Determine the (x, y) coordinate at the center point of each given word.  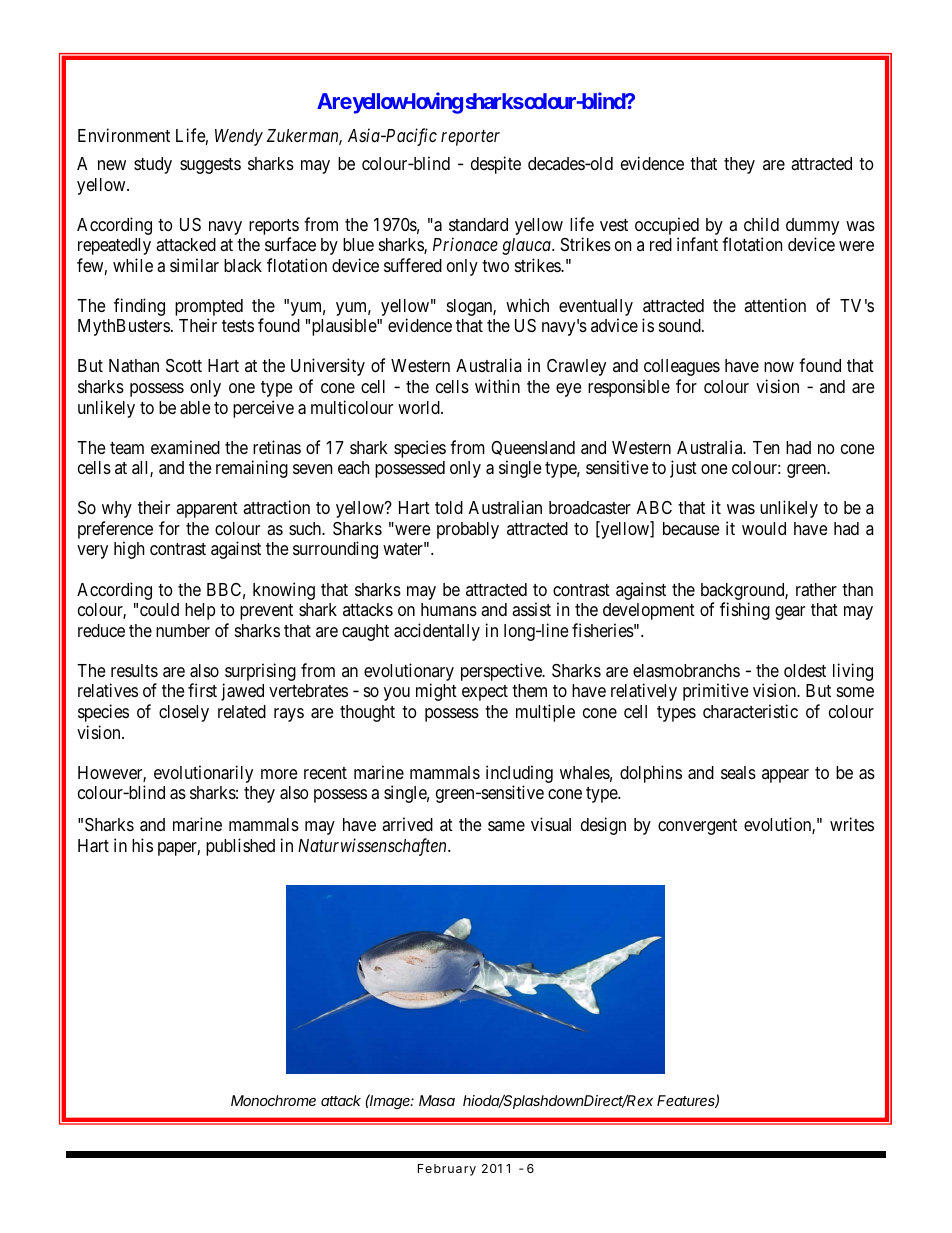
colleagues (682, 367)
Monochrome (273, 1100)
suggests (210, 166)
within (497, 386)
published (240, 847)
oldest (805, 670)
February (447, 1170)
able (195, 408)
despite (496, 165)
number (183, 630)
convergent (697, 827)
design (603, 826)
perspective (502, 672)
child (761, 224)
